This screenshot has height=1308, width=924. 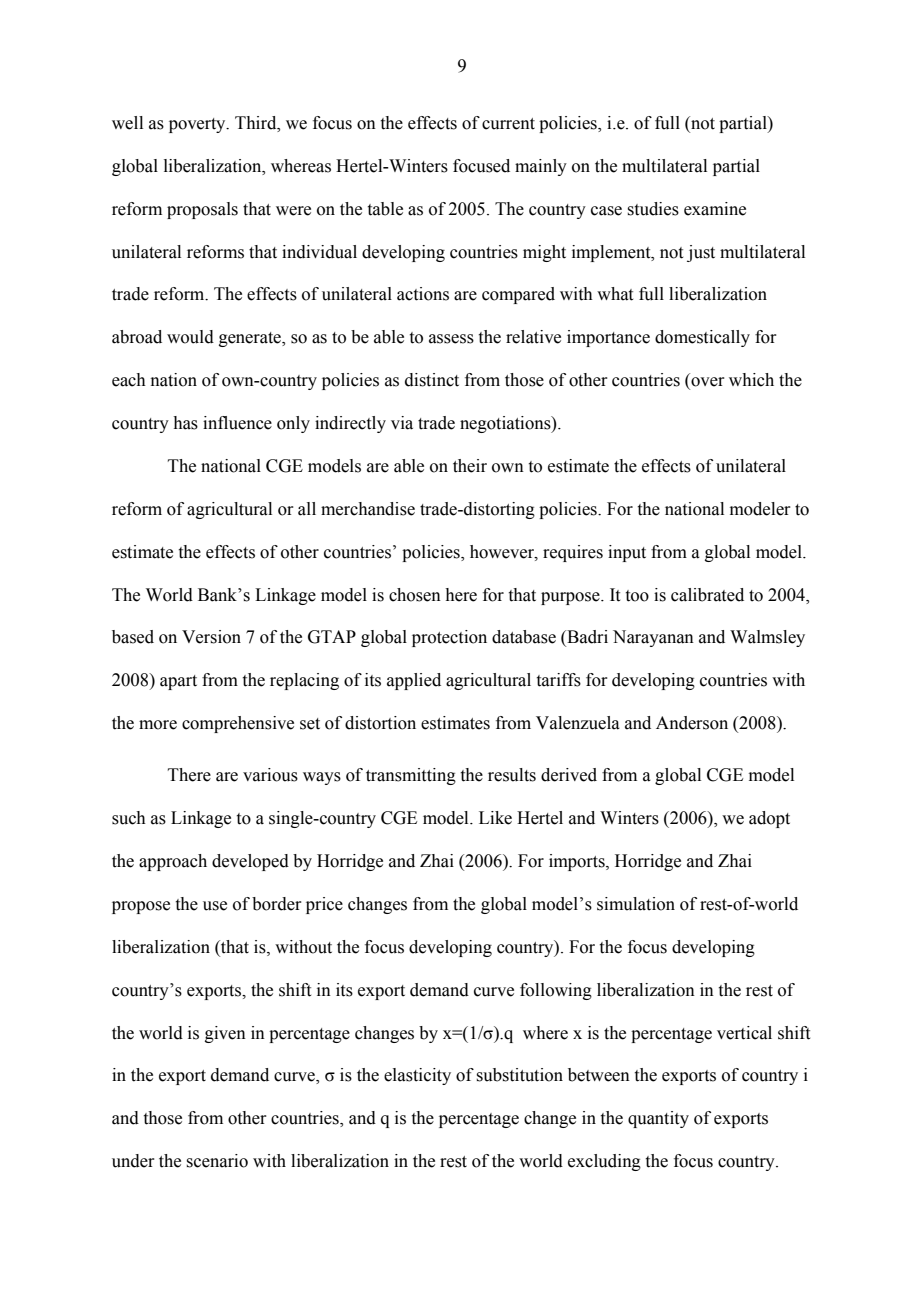 What do you see at coordinates (636, 904) in the screenshot?
I see `simulation` at bounding box center [636, 904].
